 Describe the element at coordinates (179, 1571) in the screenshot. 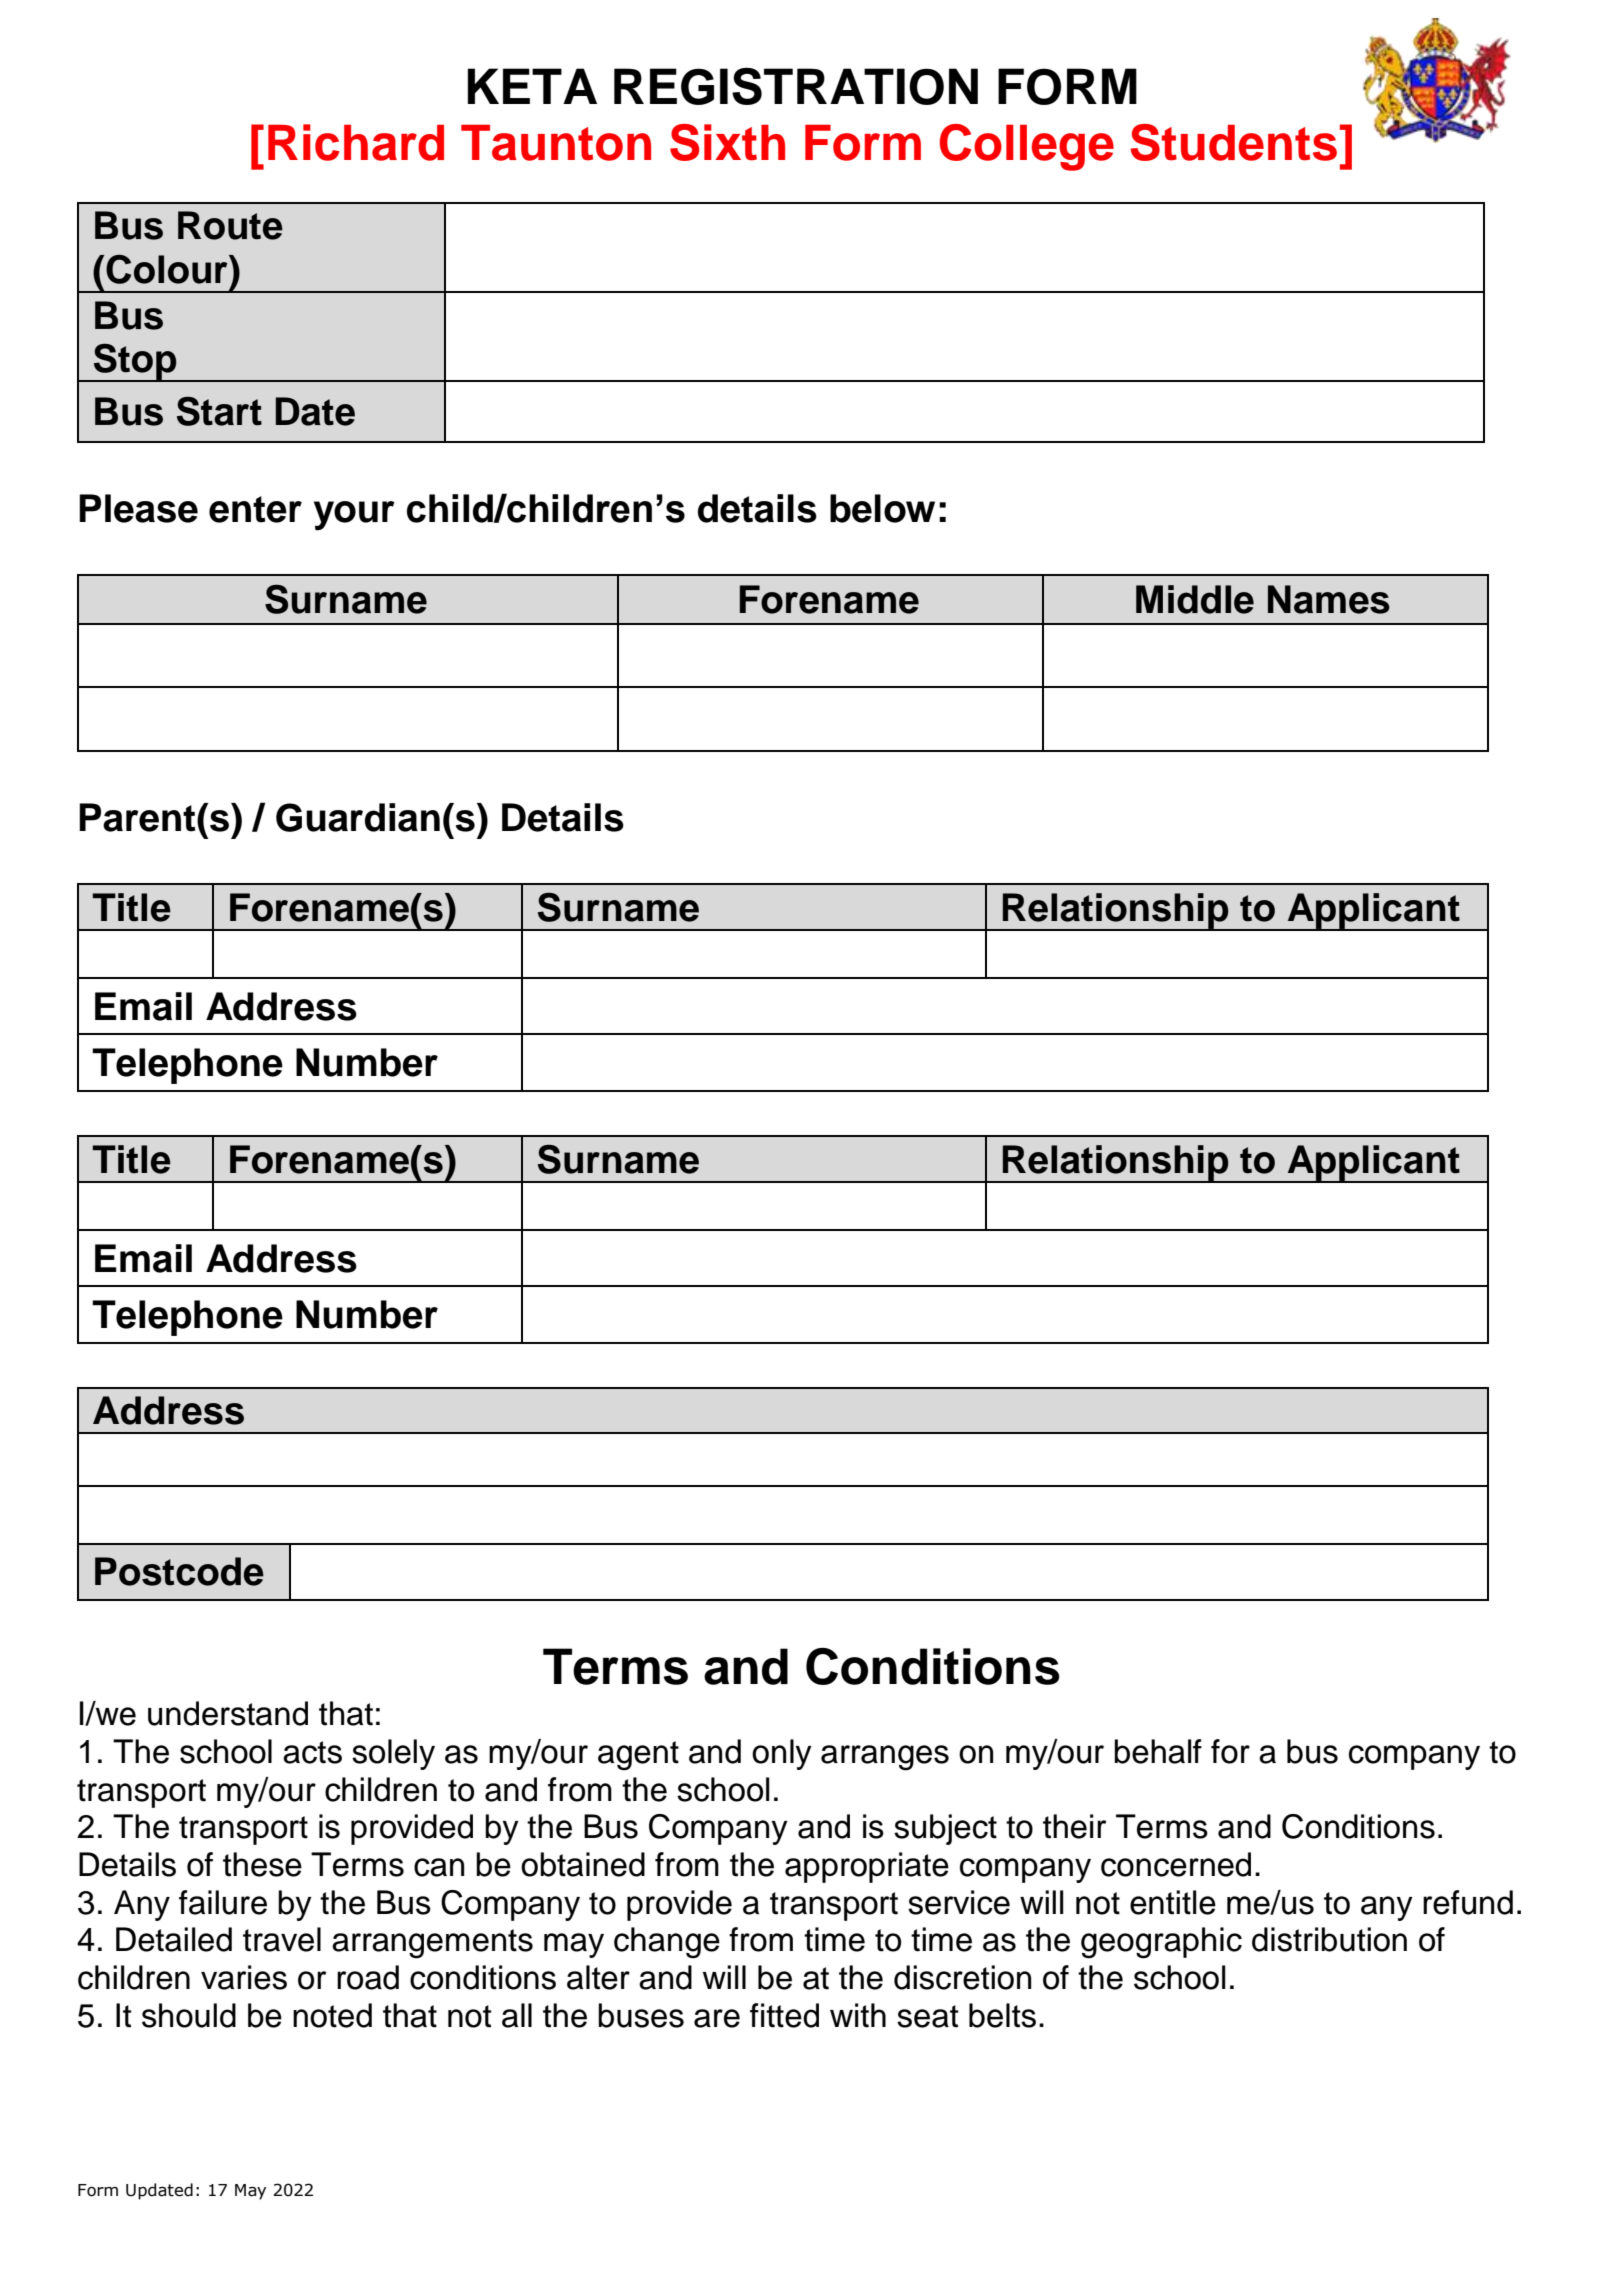

I see `Postcode` at that location.
